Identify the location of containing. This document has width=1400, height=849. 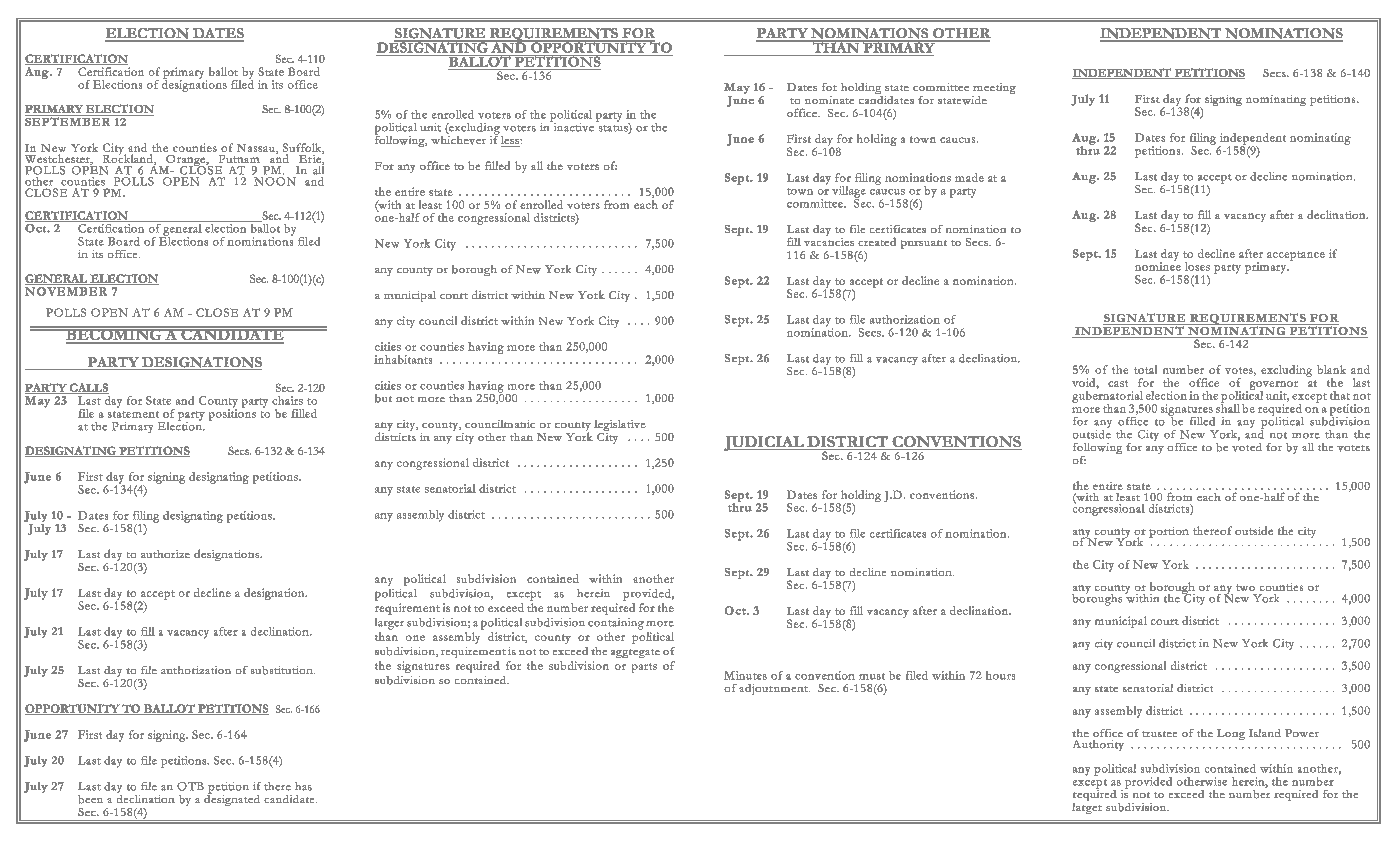
(616, 624).
